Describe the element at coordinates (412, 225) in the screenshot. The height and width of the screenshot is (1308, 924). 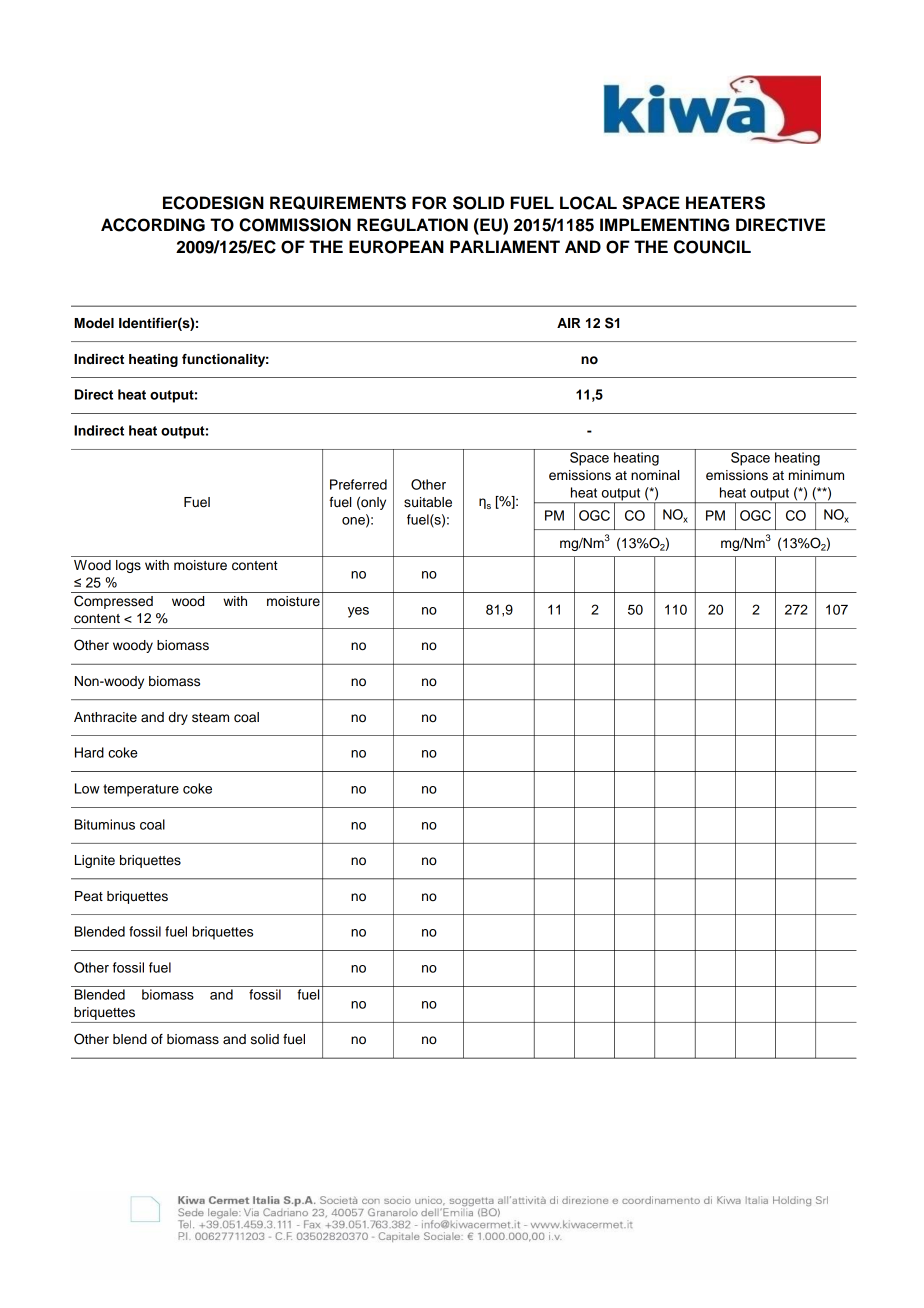
I see `REGULATION` at that location.
